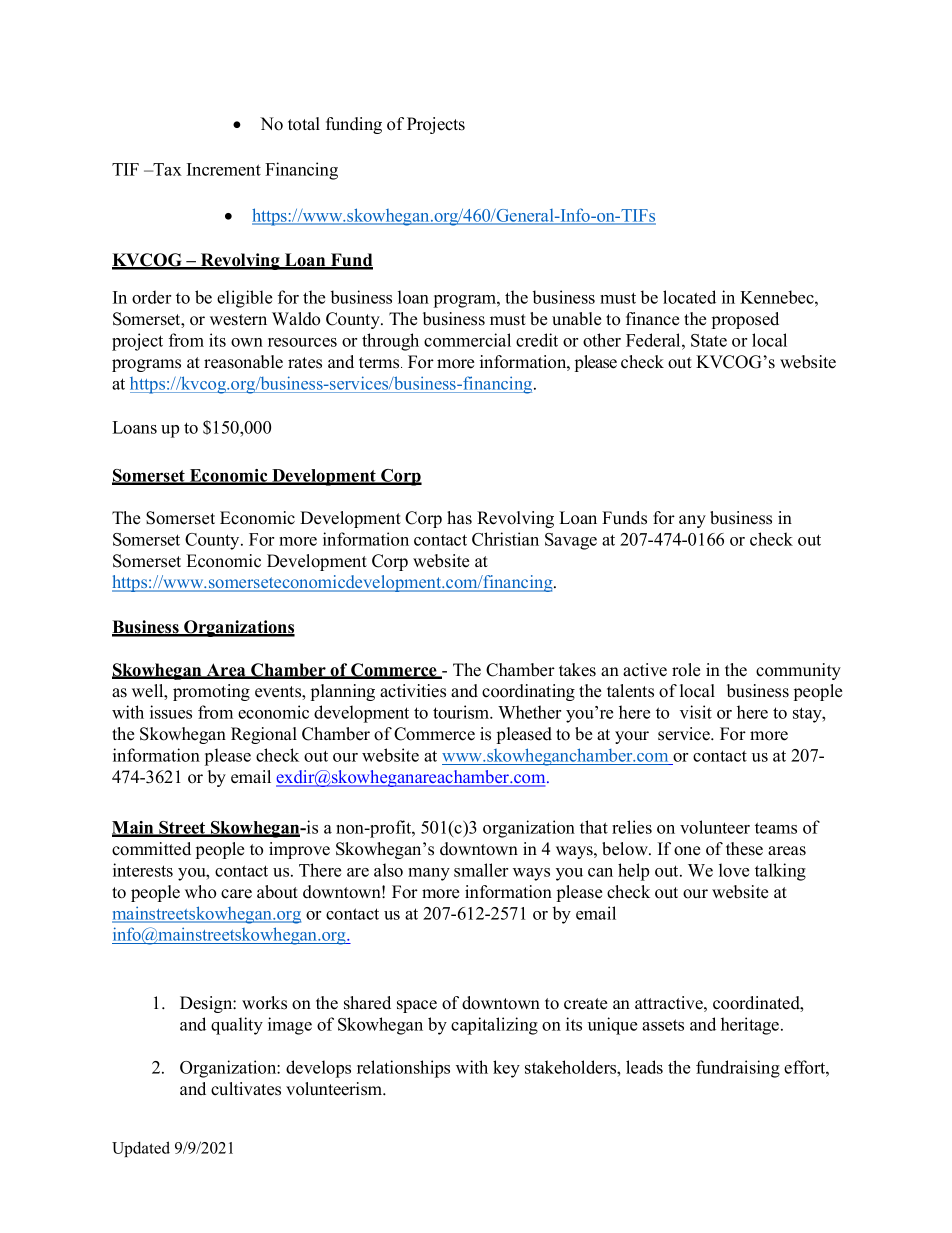 This document has width=952, height=1233. I want to click on key, so click(506, 1069).
